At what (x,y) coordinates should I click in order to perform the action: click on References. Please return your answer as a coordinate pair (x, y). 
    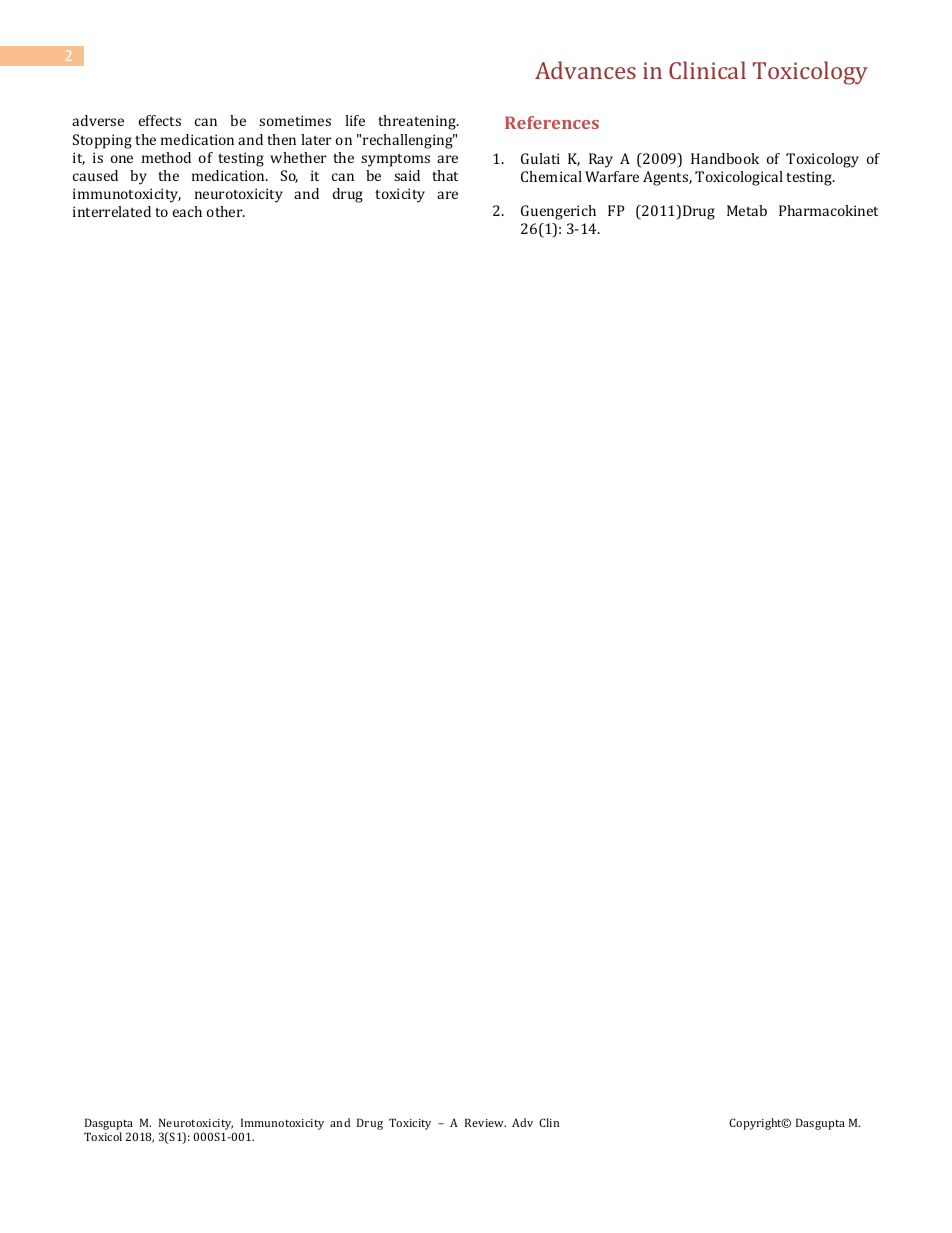
    Looking at the image, I should click on (552, 122).
